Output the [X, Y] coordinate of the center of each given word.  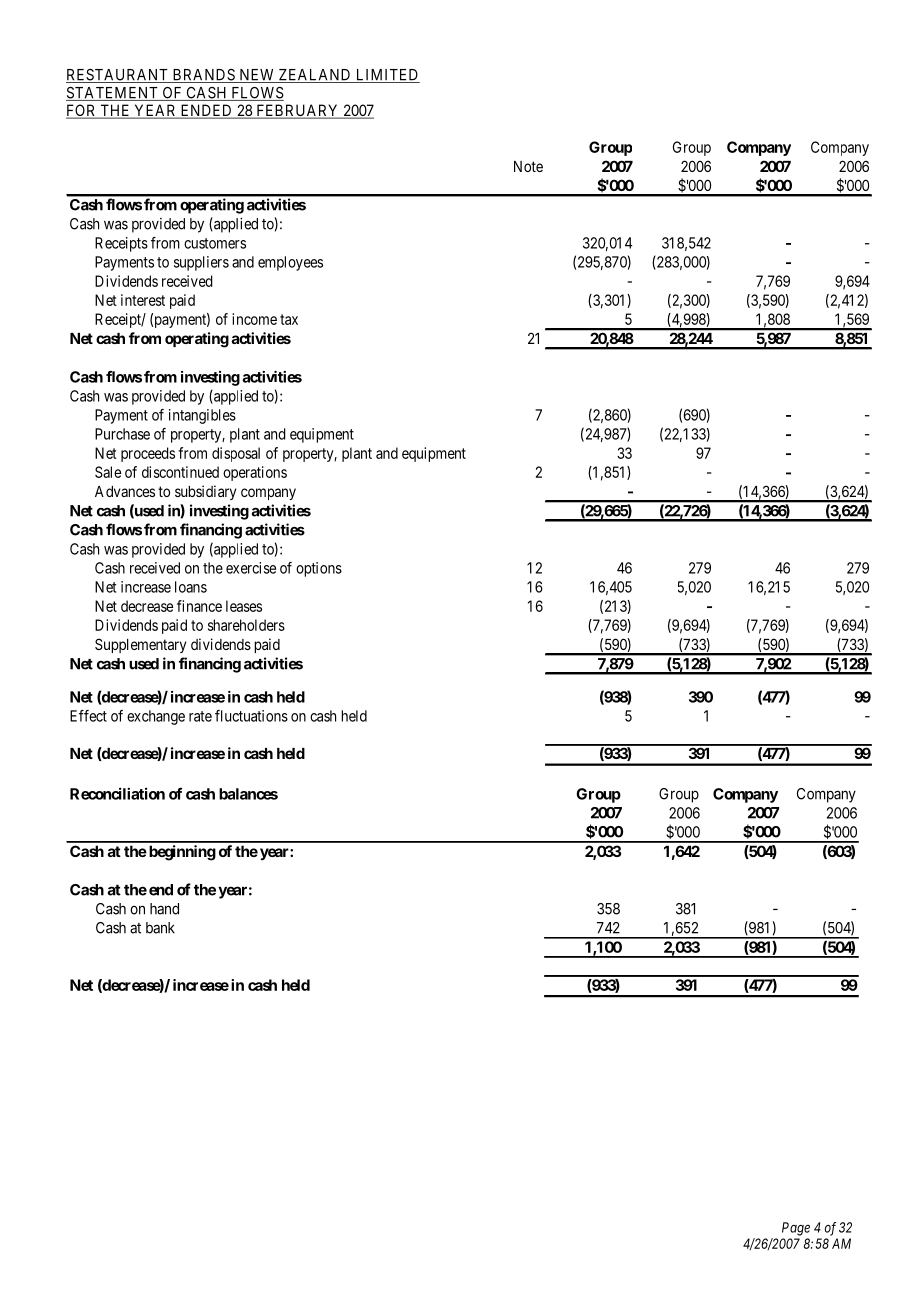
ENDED [206, 111]
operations [255, 473]
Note [528, 166]
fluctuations [251, 716]
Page [796, 1229]
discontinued [180, 472]
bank [160, 928]
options [319, 569]
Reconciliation [117, 793]
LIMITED [386, 76]
